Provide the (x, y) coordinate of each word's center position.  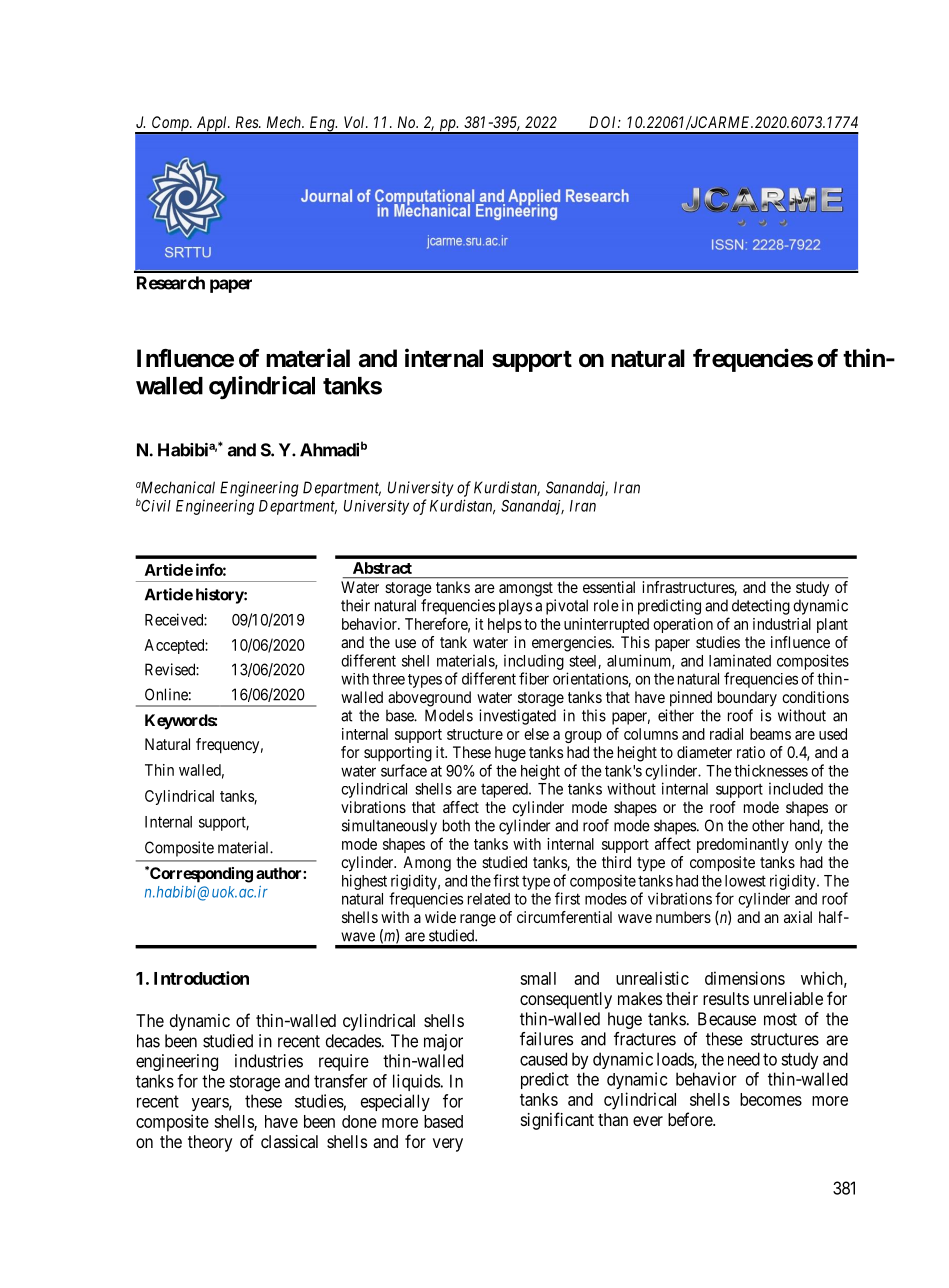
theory (210, 1143)
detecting (761, 607)
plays (515, 607)
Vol (356, 122)
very (448, 1145)
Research (171, 283)
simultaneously (389, 827)
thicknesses (771, 770)
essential (609, 587)
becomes (771, 1099)
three (388, 679)
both (456, 825)
